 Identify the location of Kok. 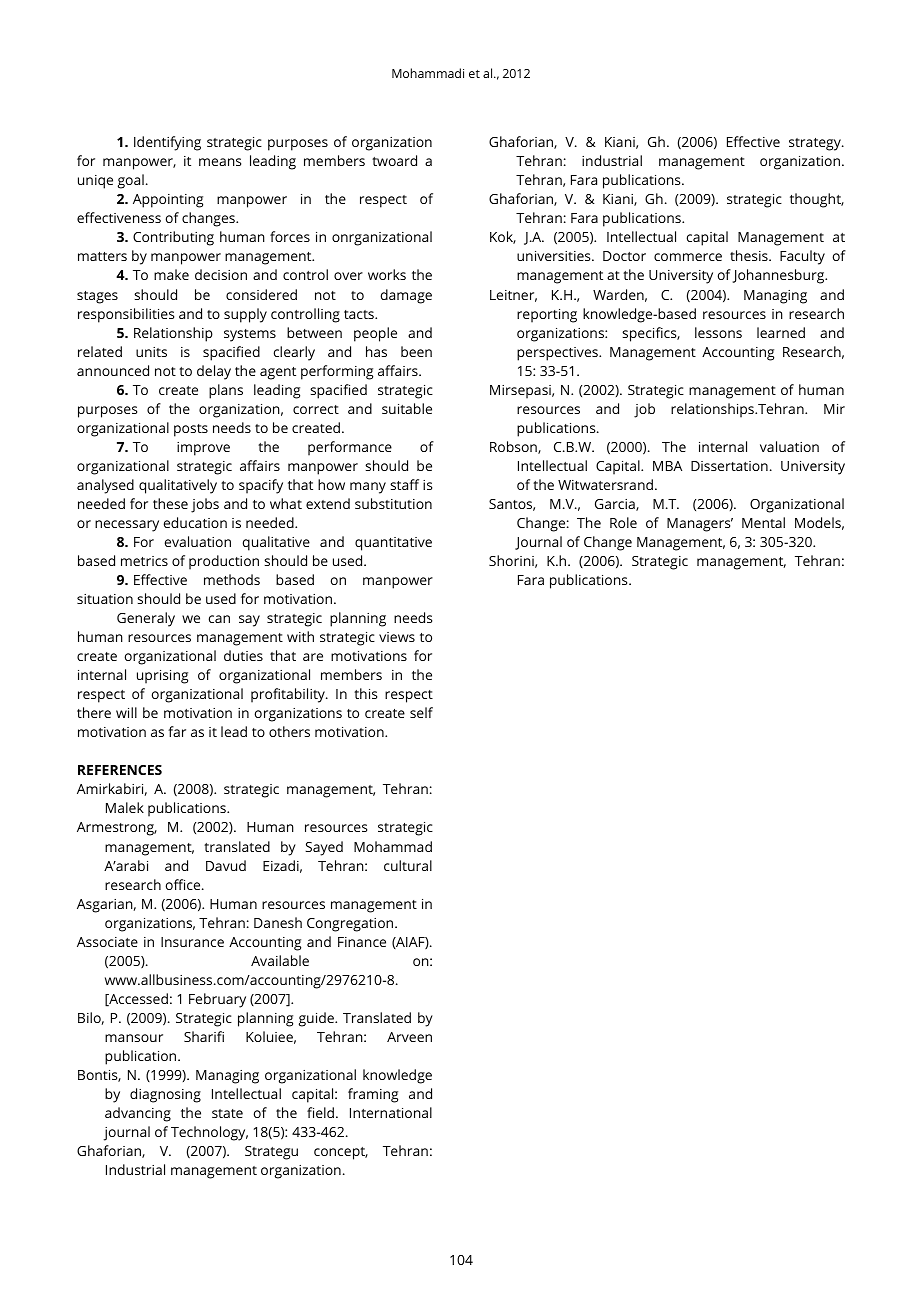
(503, 237).
